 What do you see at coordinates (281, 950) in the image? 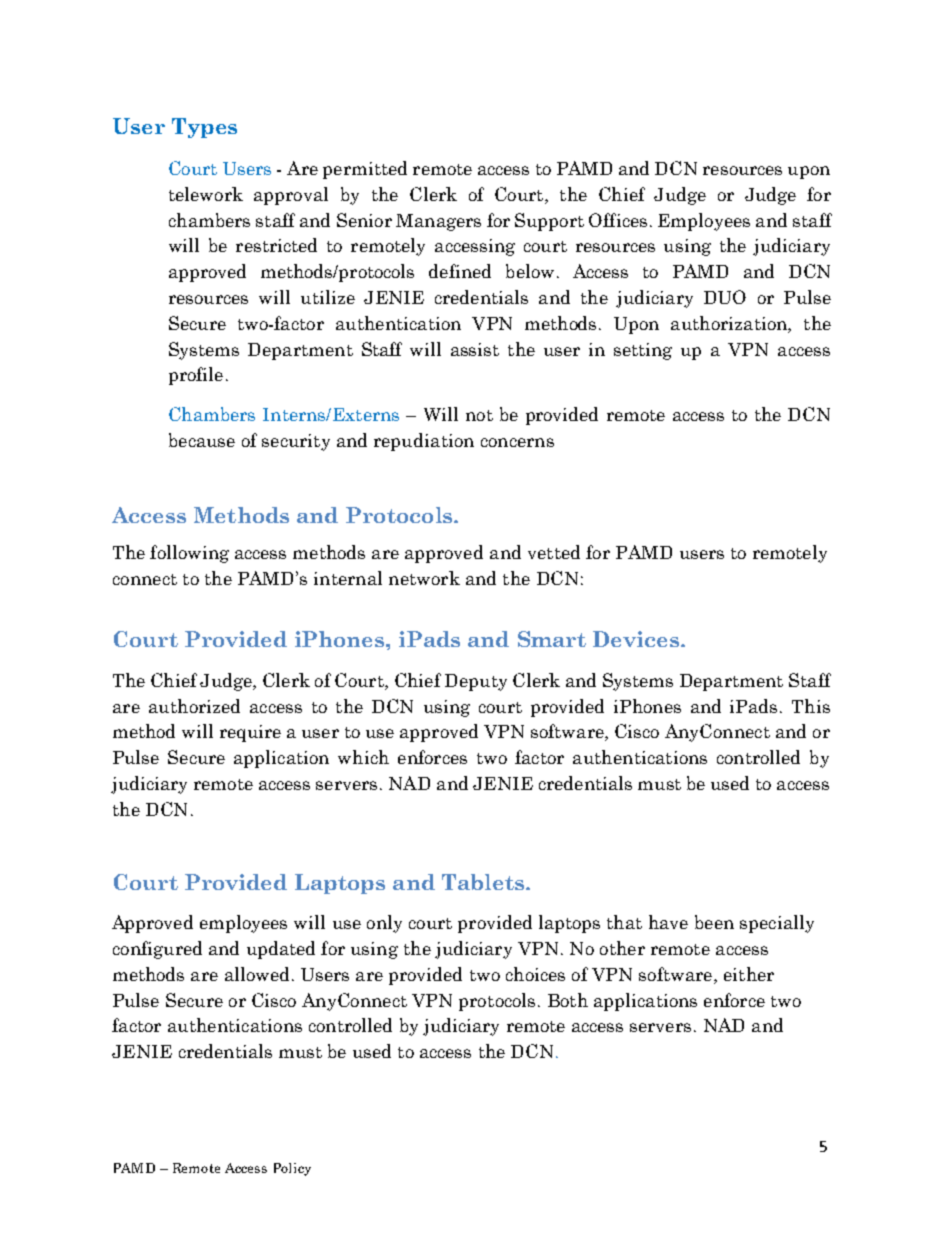
I see `updated` at bounding box center [281, 950].
